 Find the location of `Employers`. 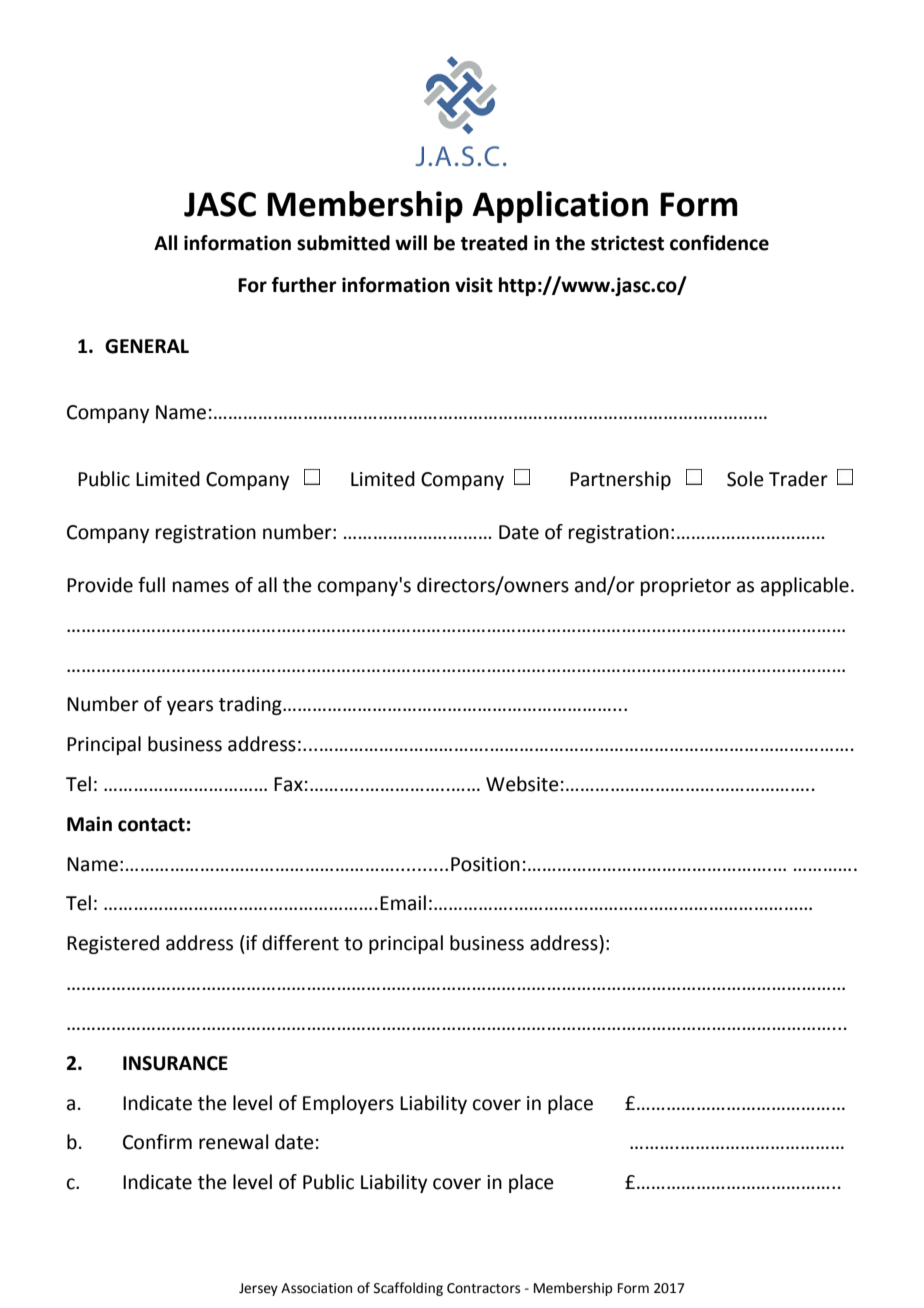

Employers is located at coordinates (348, 1104).
